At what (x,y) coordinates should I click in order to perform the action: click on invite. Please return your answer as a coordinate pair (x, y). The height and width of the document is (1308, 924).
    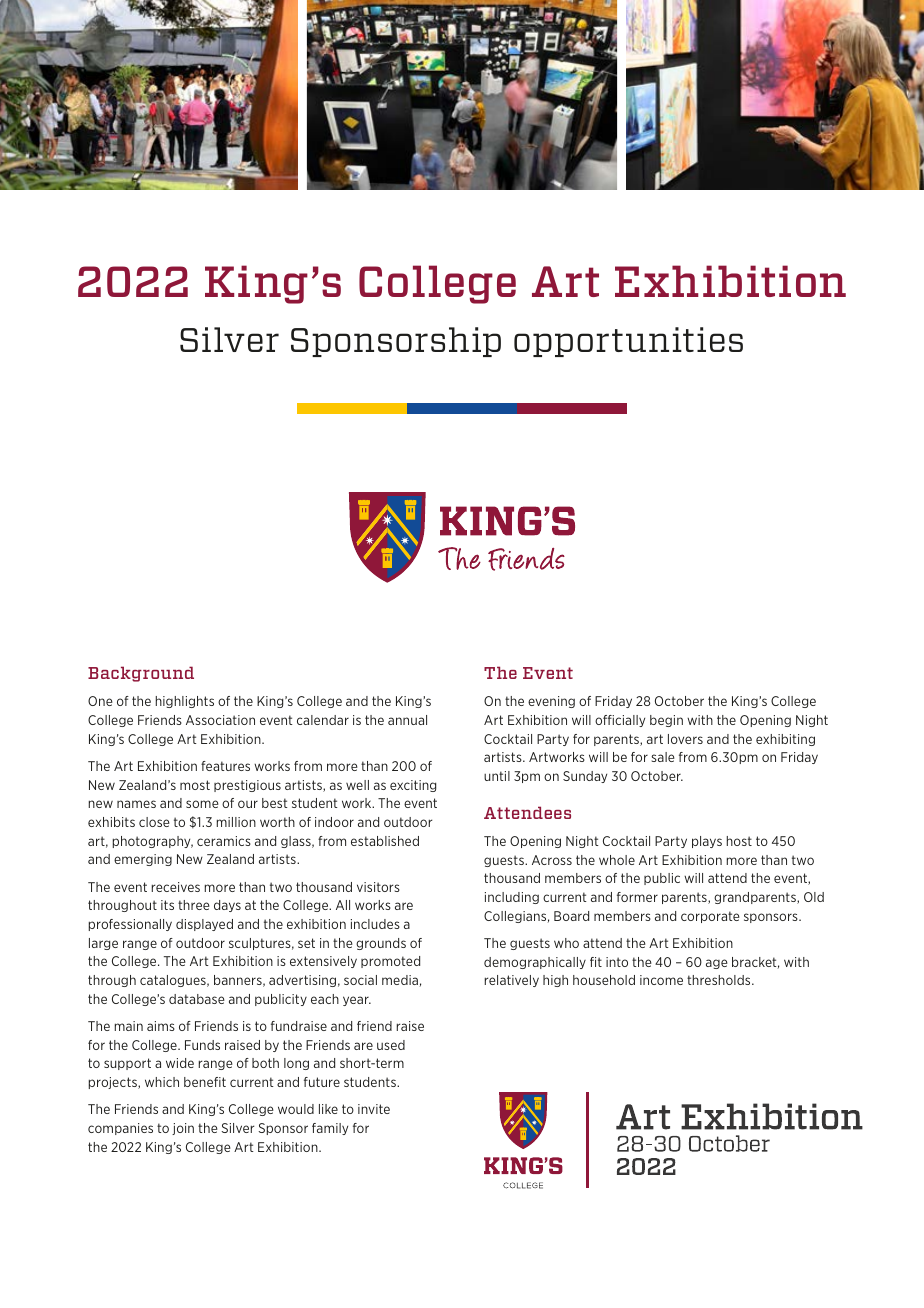
    Looking at the image, I should click on (374, 1109).
